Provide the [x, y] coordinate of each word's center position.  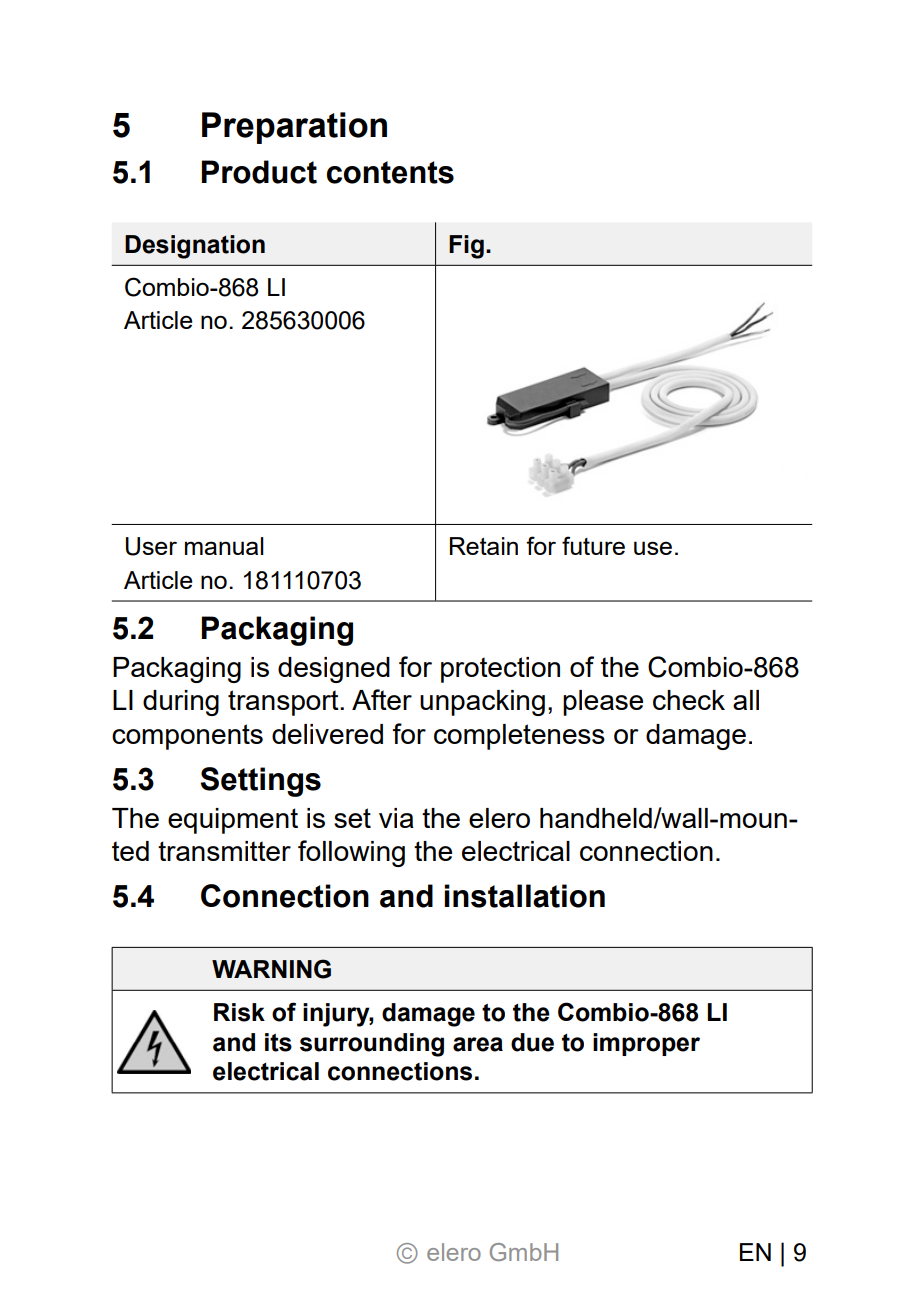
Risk [239, 1012]
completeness [519, 737]
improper [646, 1044]
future [593, 545]
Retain [484, 546]
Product [259, 172]
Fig [466, 247]
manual [224, 546]
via [396, 818]
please [603, 703]
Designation [195, 247]
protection [500, 670]
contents [390, 172]
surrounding [372, 1045]
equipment [233, 821]
